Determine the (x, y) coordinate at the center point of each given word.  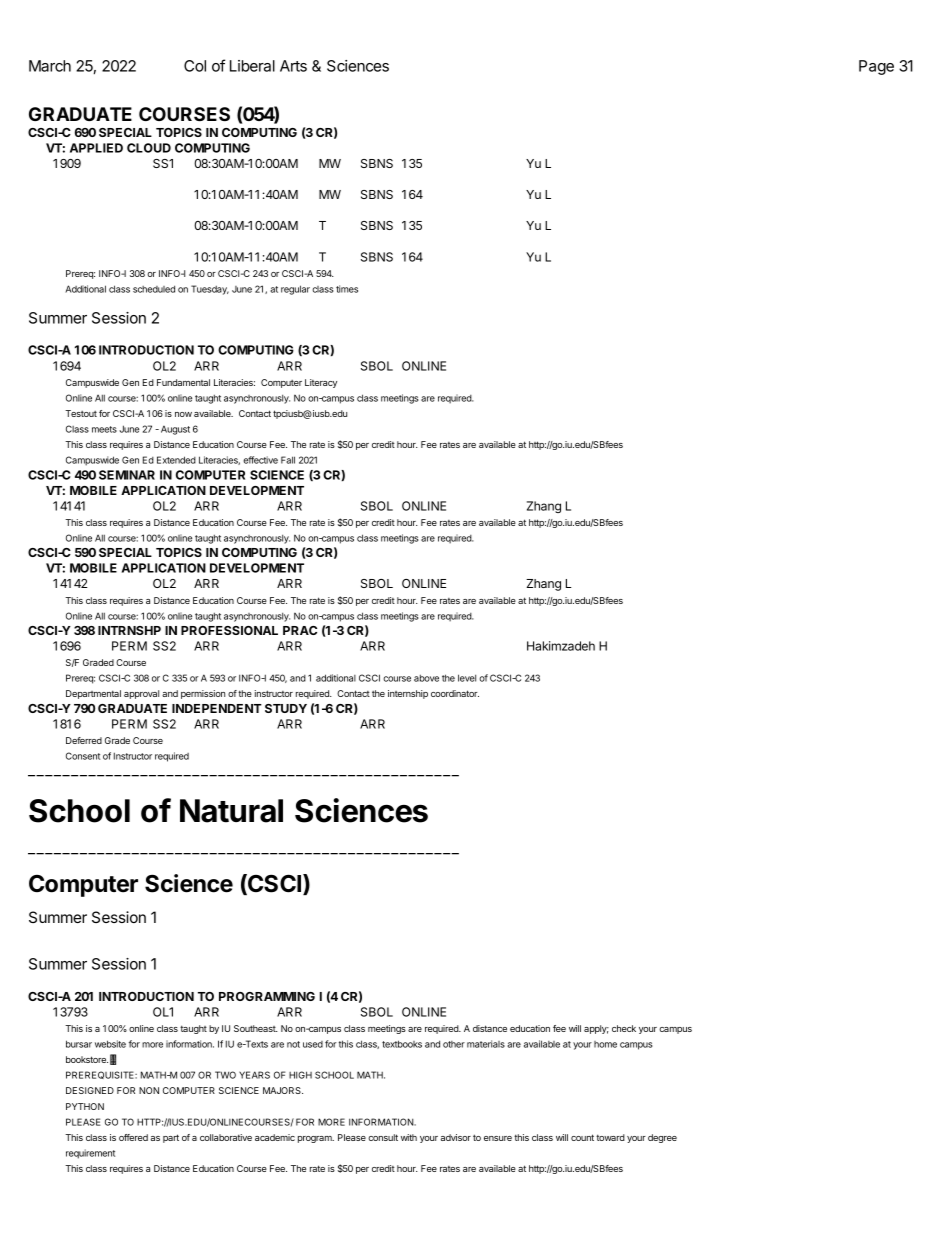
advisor (456, 1137)
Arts (293, 66)
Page (876, 67)
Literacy (321, 383)
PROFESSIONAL (229, 630)
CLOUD (149, 148)
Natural (231, 811)
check (624, 1028)
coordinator (455, 693)
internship (408, 694)
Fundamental (183, 382)
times (347, 289)
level (467, 678)
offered (133, 1137)
